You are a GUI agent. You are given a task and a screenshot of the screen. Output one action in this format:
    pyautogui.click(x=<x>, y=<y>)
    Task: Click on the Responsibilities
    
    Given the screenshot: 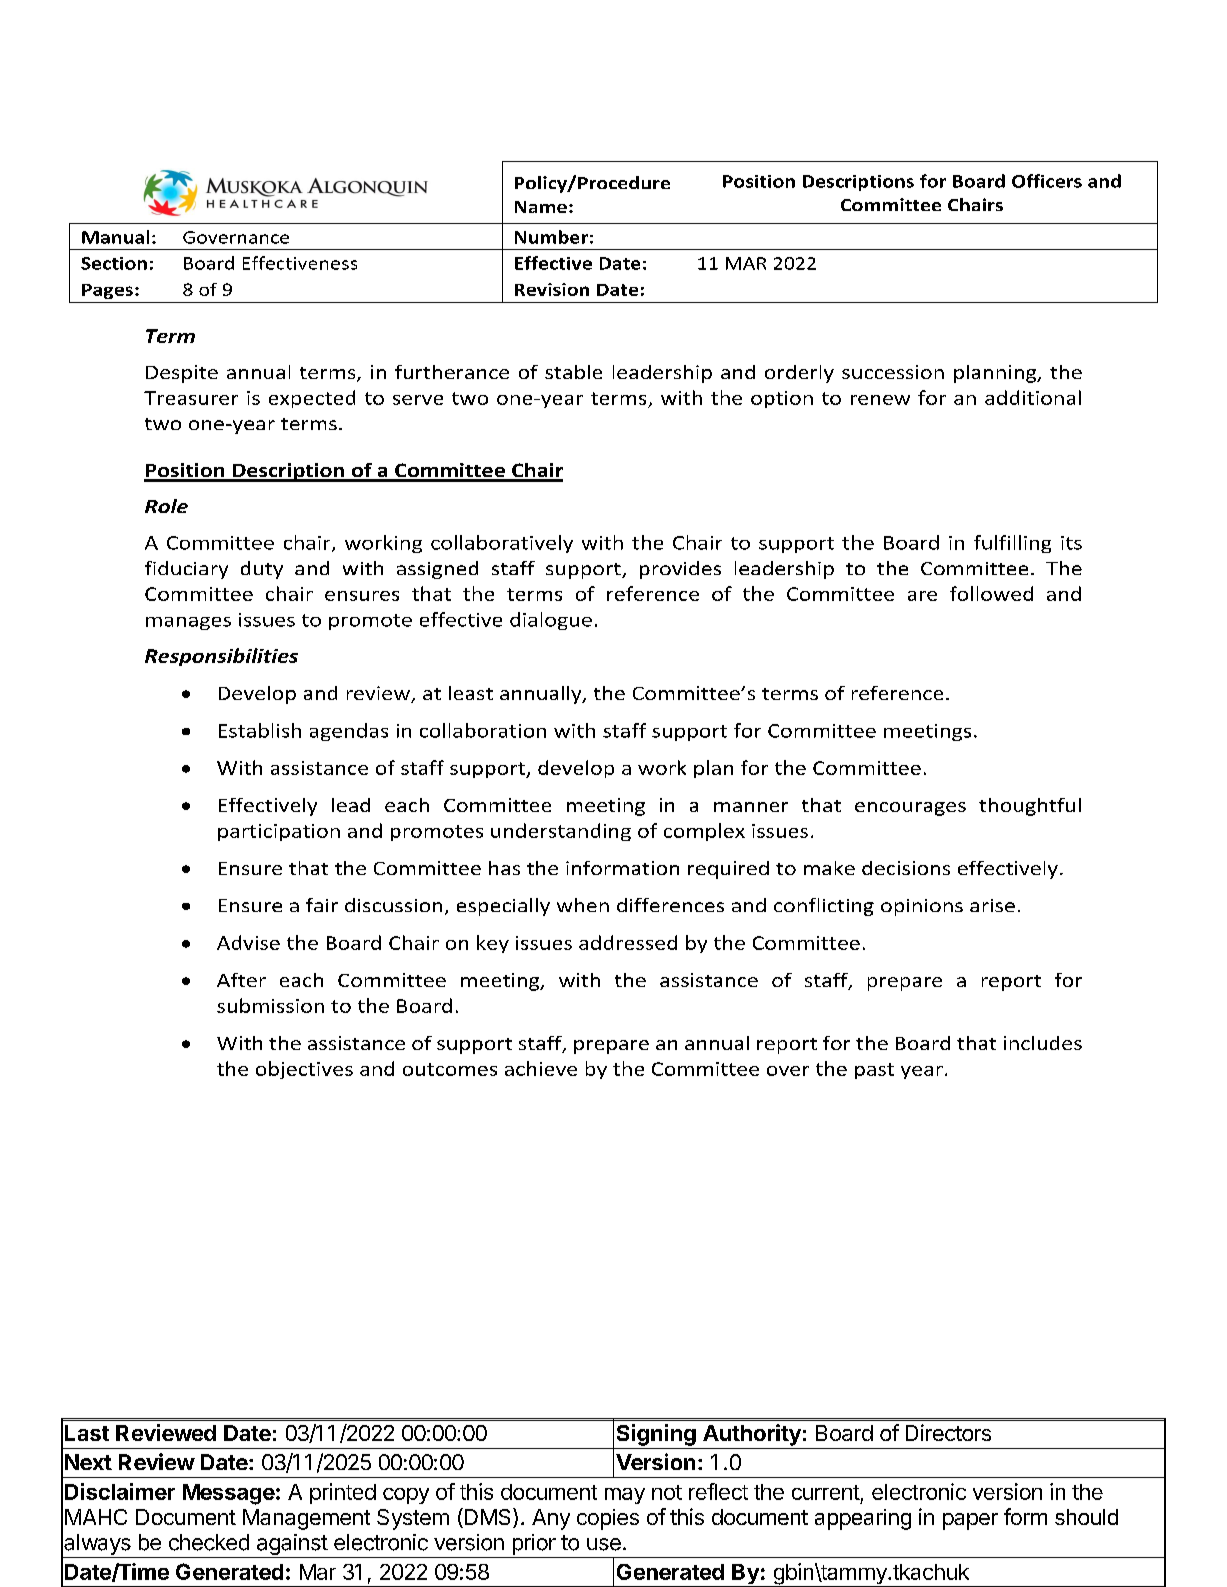 What is the action you would take?
    pyautogui.click(x=221, y=657)
